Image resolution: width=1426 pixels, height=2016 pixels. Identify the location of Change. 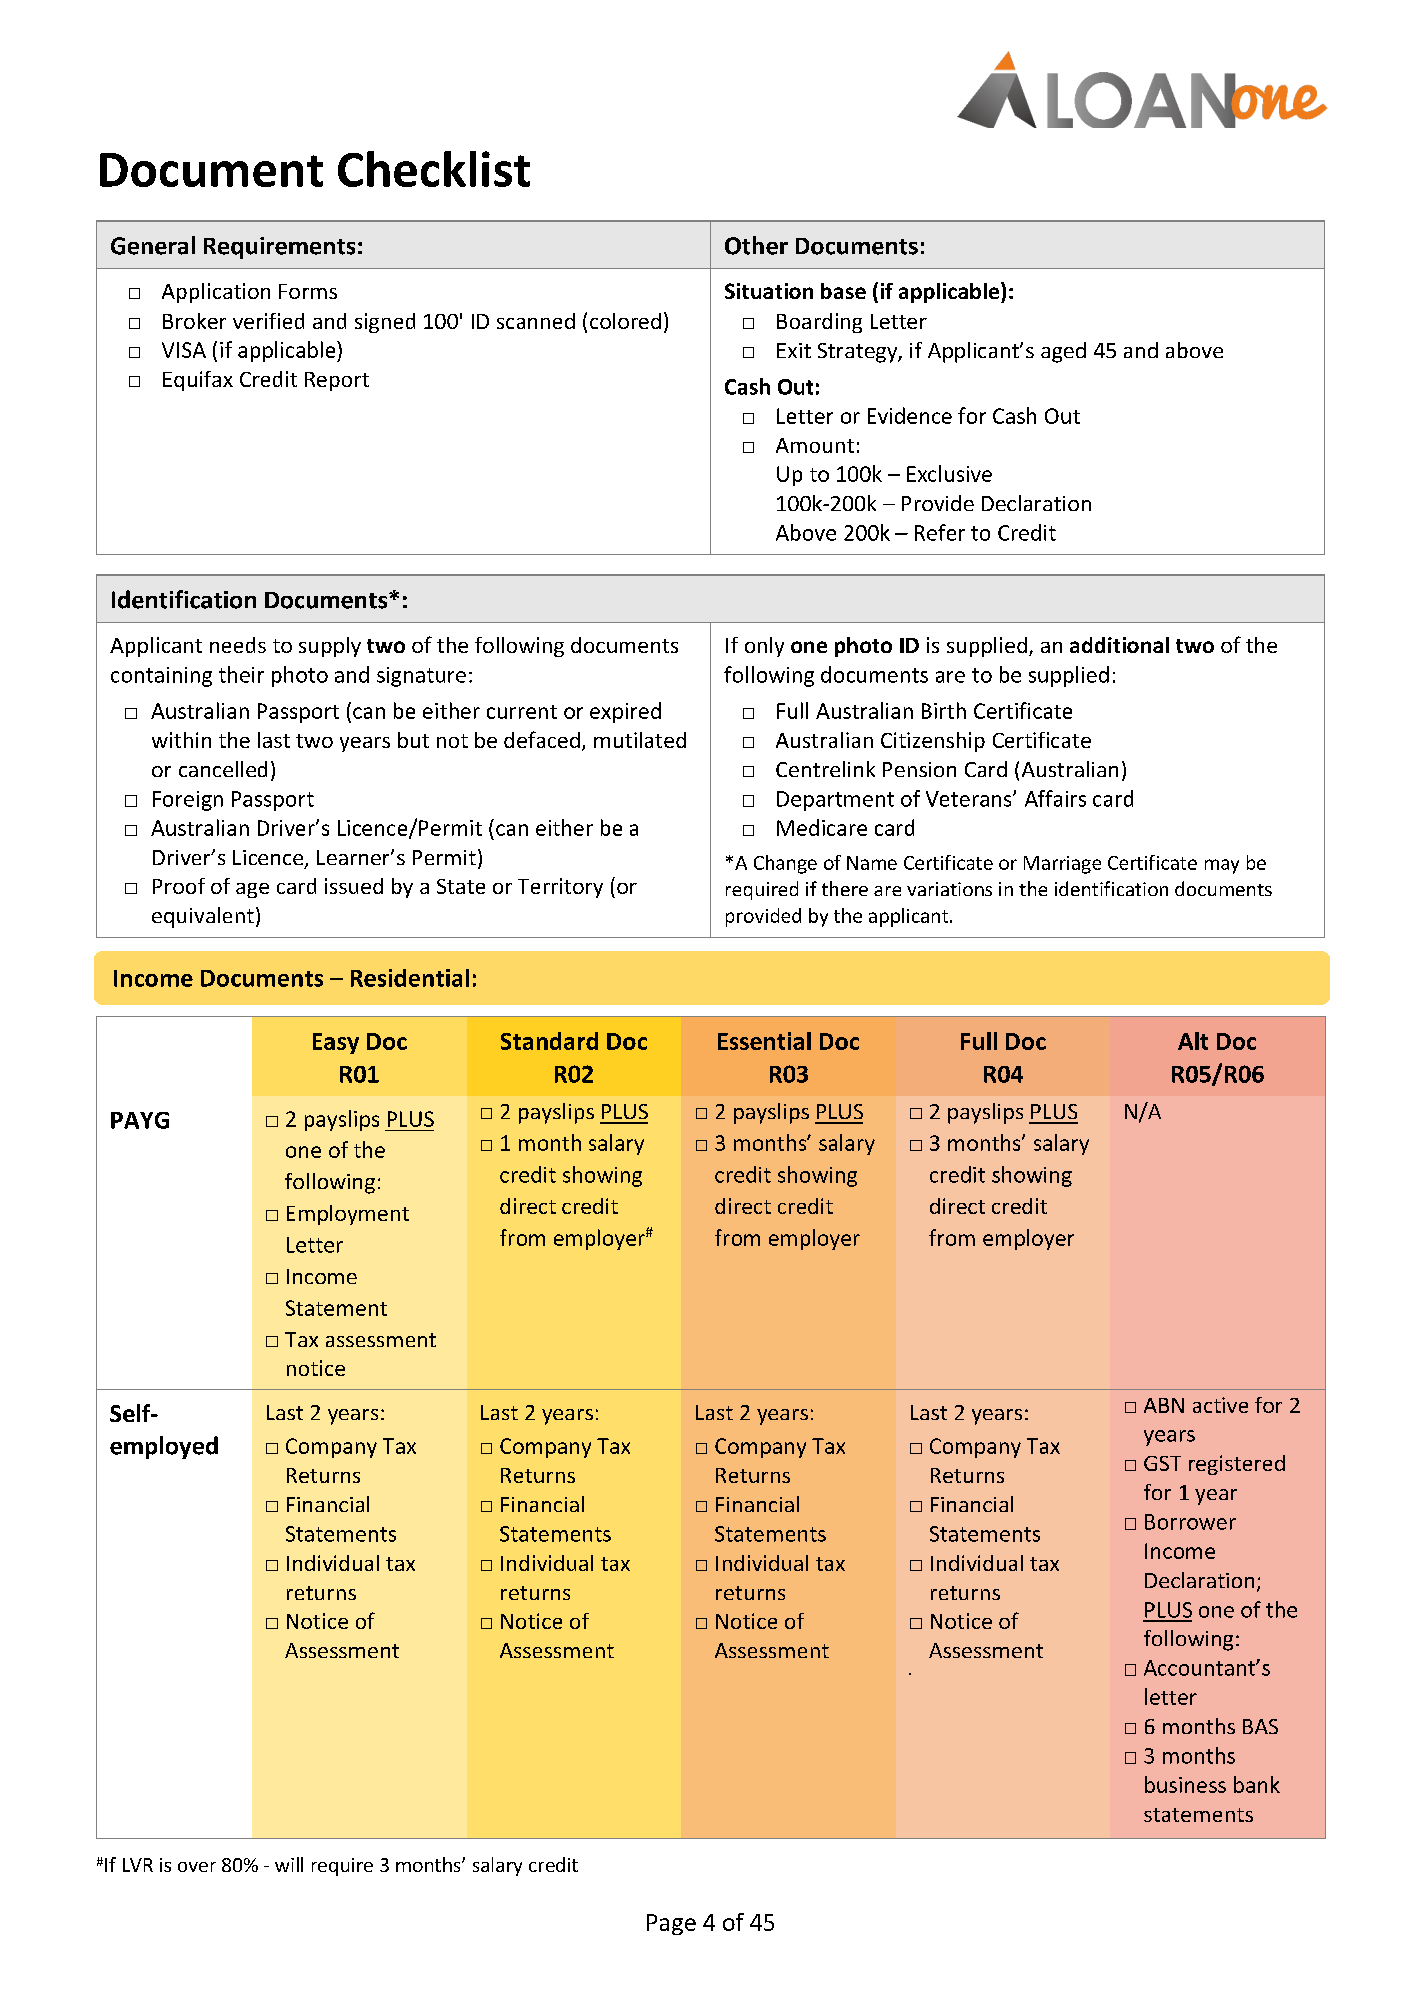
(785, 864).
